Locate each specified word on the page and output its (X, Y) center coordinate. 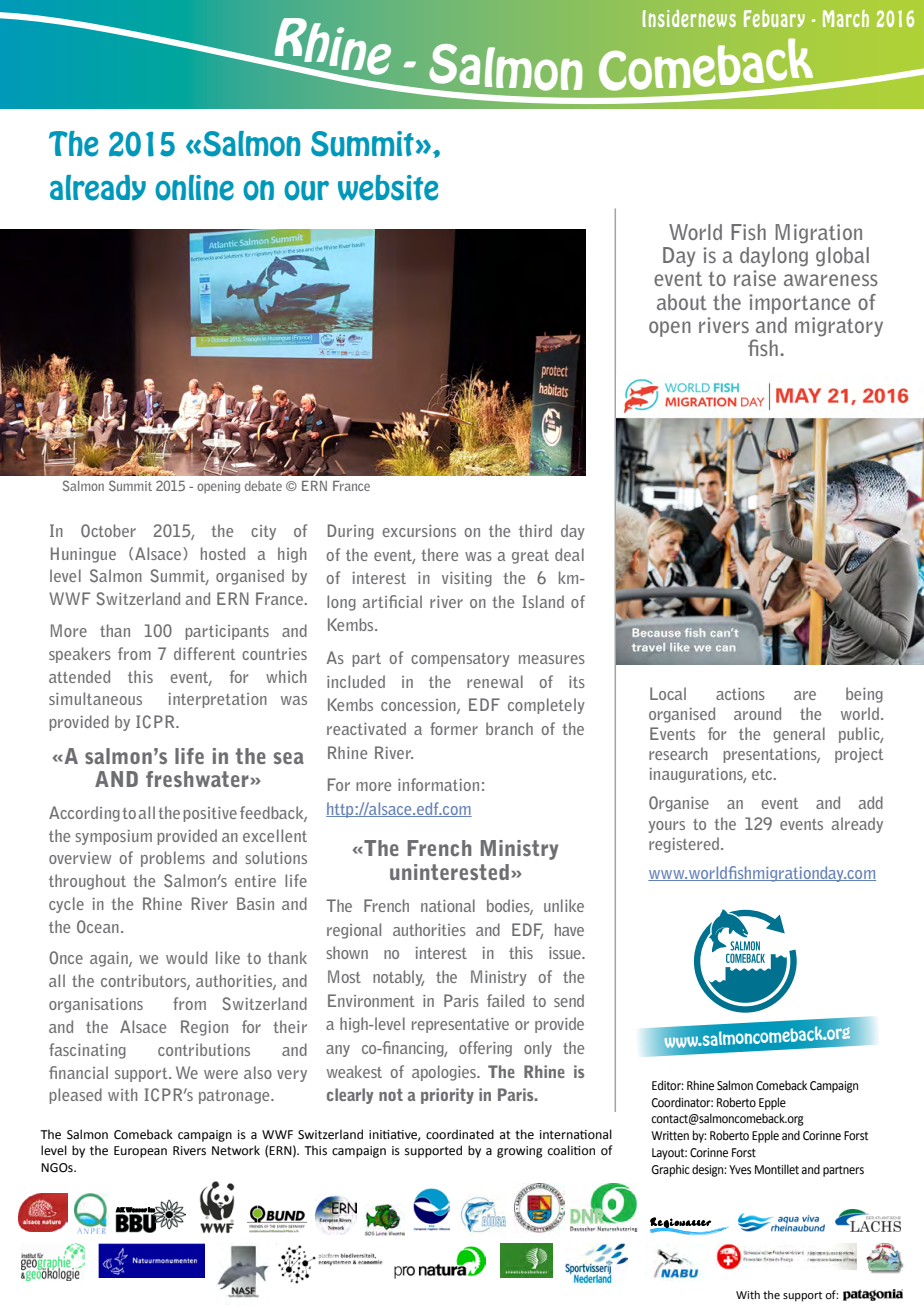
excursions (419, 531)
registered (684, 845)
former (454, 728)
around (757, 713)
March (846, 18)
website (388, 188)
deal (569, 554)
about (682, 302)
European (140, 1152)
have (569, 929)
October (108, 531)
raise (755, 278)
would (186, 957)
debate (263, 486)
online (194, 188)
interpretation (217, 700)
